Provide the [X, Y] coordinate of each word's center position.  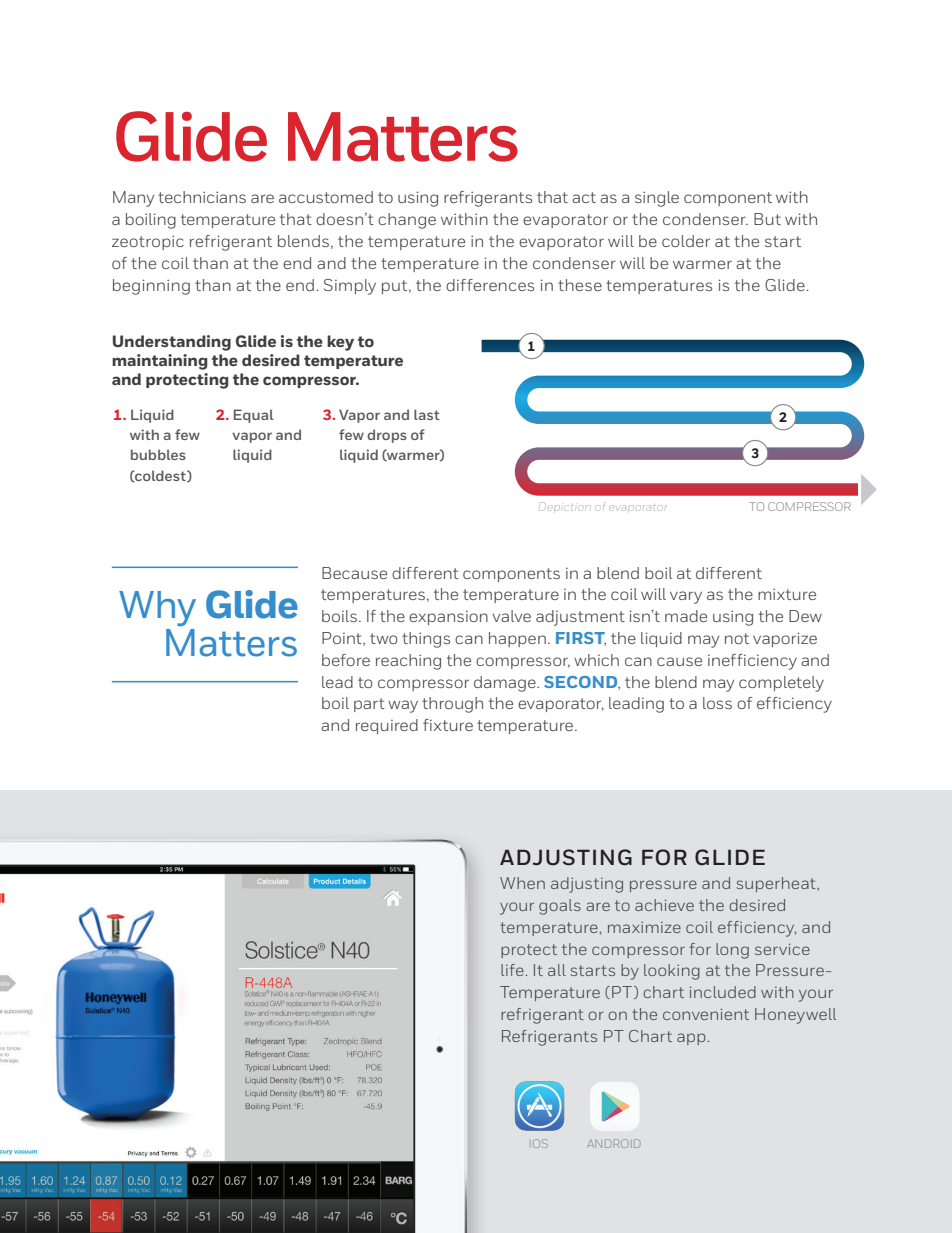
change [407, 221]
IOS [540, 1143]
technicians [202, 197]
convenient [706, 1014]
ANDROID [613, 1143]
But [767, 219]
